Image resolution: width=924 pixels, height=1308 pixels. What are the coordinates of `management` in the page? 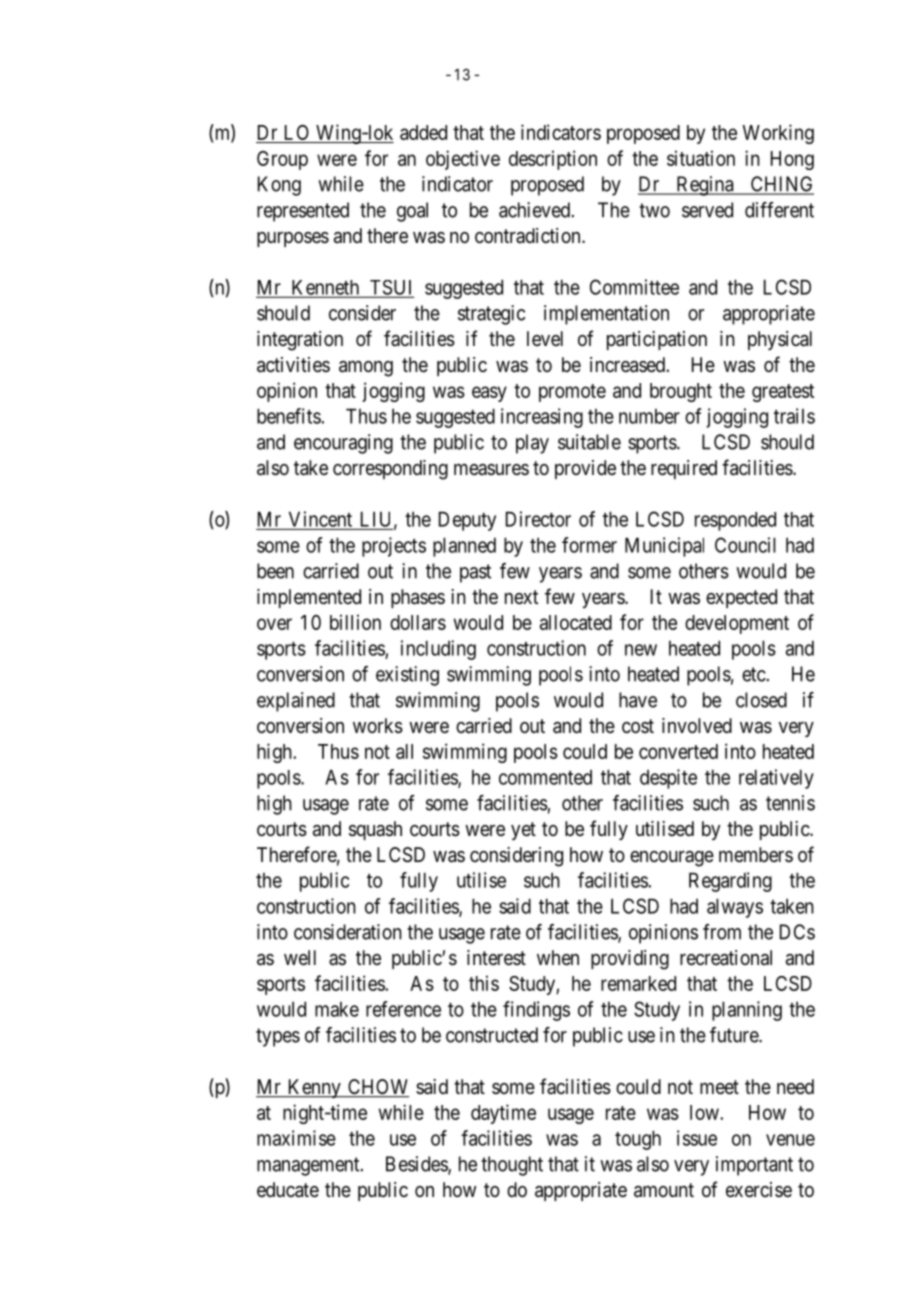 It's located at (309, 1166).
